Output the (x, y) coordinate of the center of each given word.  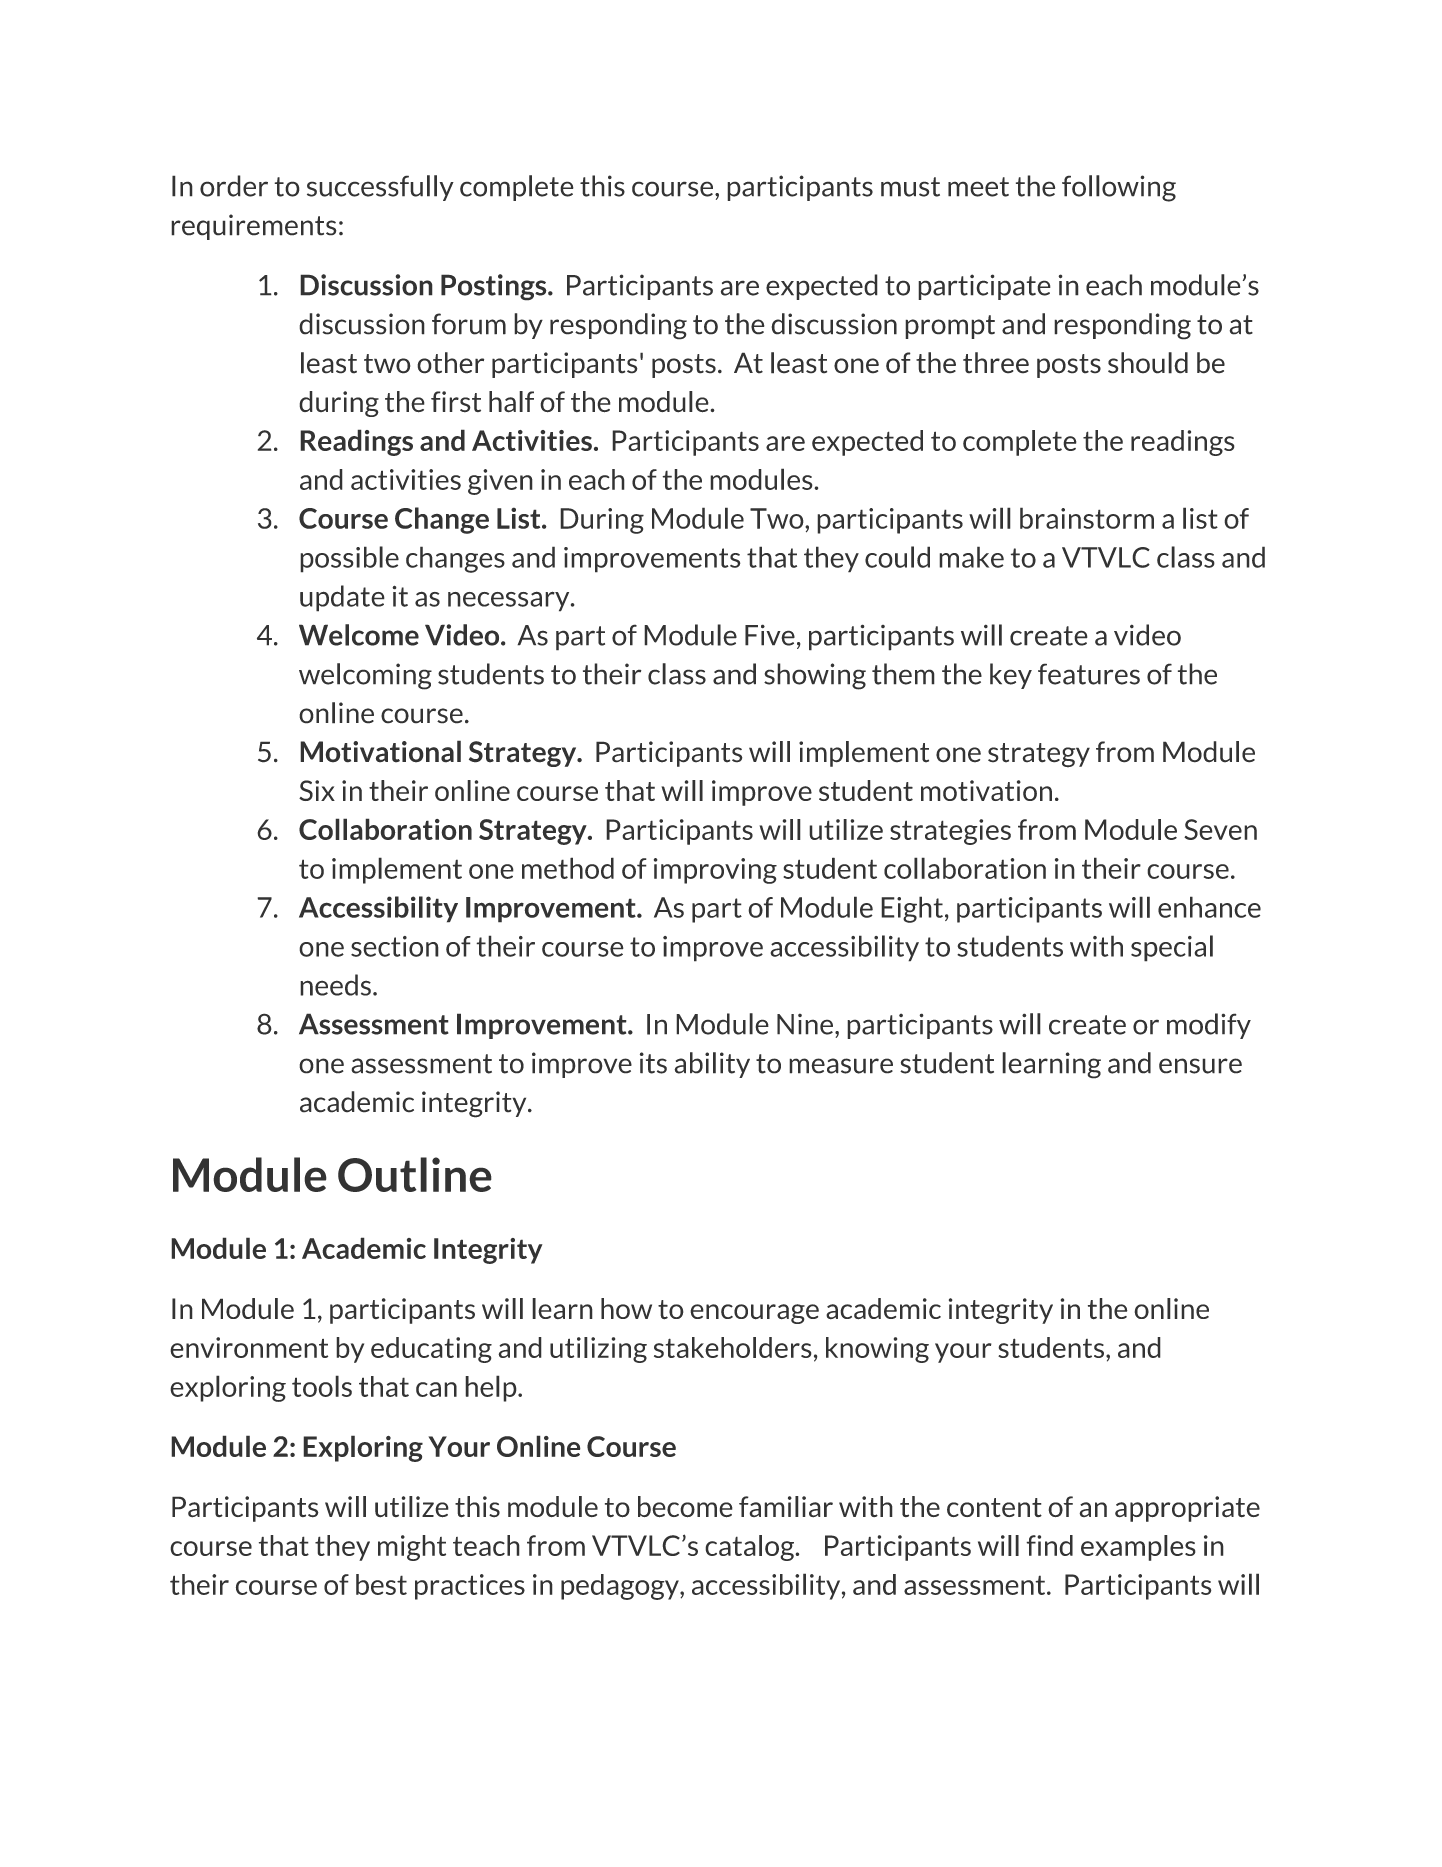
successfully (380, 188)
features (1089, 674)
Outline (415, 1174)
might (412, 1548)
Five (770, 635)
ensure (1200, 1066)
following (1119, 188)
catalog (750, 1548)
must (910, 187)
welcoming (365, 676)
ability (712, 1065)
